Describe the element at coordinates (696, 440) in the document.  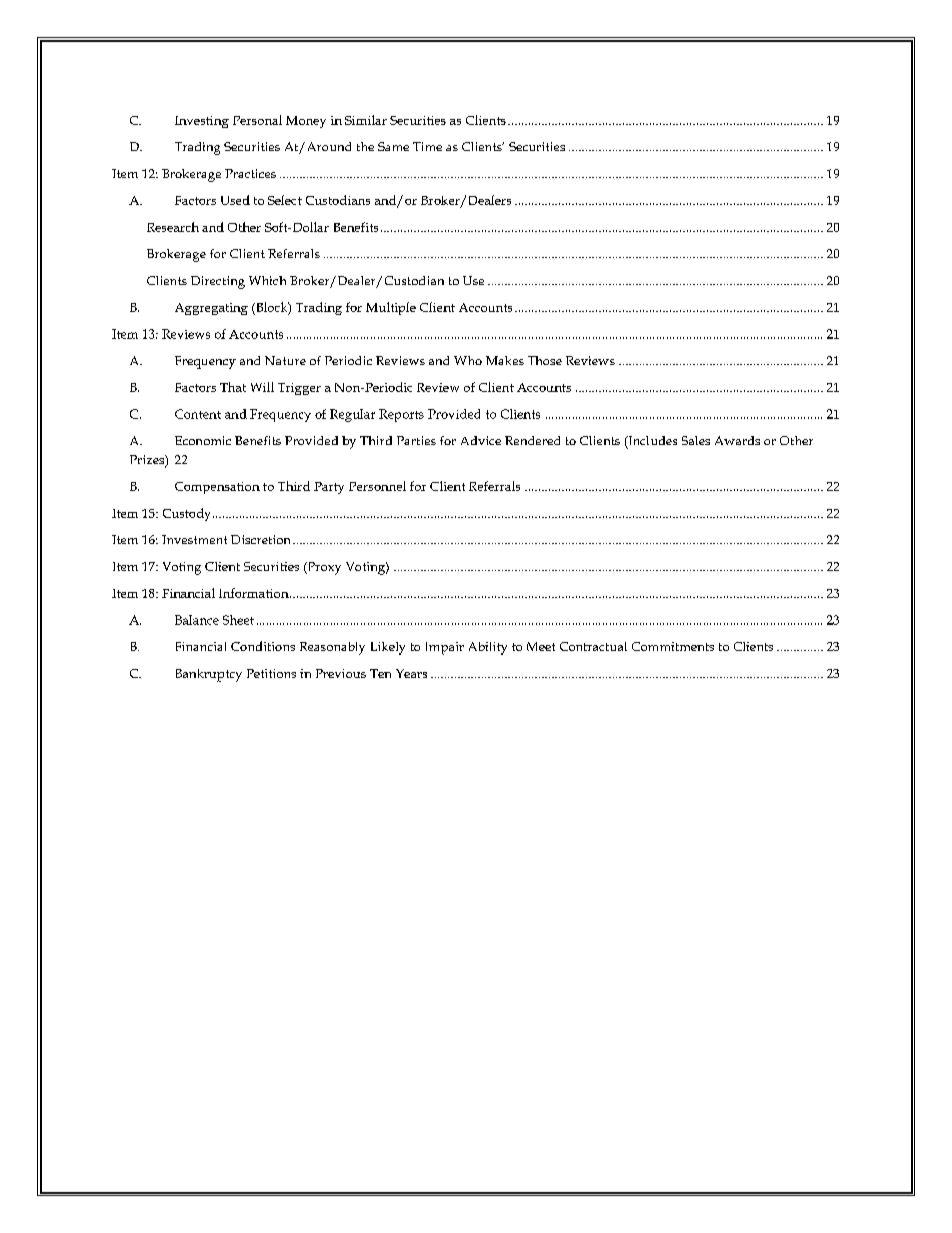
I see `Sales` at that location.
